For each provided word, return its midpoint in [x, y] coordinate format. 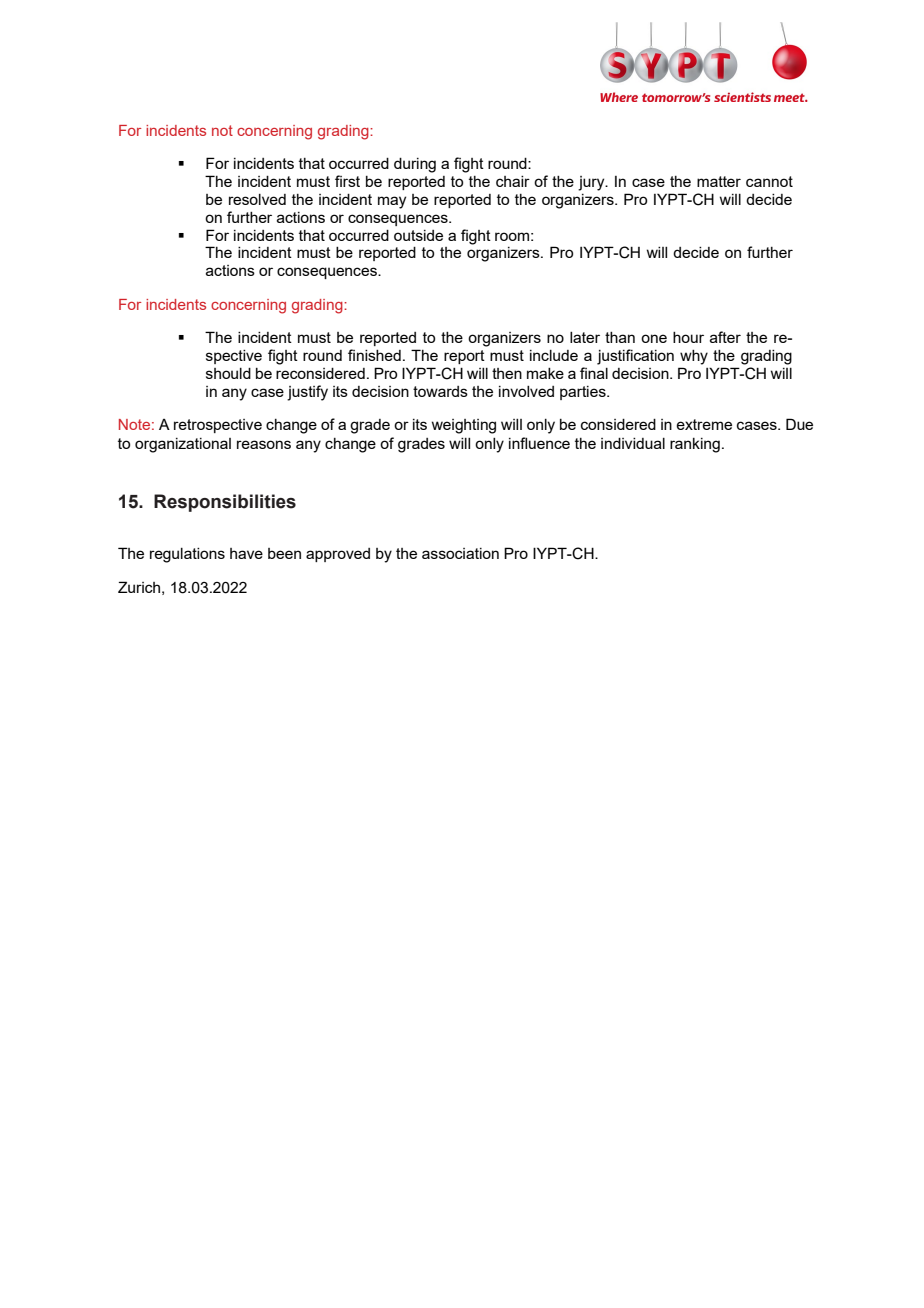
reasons [264, 444]
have [246, 553]
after [725, 337]
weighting [464, 426]
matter [719, 181]
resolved [257, 199]
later [585, 337]
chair [513, 181]
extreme [704, 424]
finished [374, 355]
